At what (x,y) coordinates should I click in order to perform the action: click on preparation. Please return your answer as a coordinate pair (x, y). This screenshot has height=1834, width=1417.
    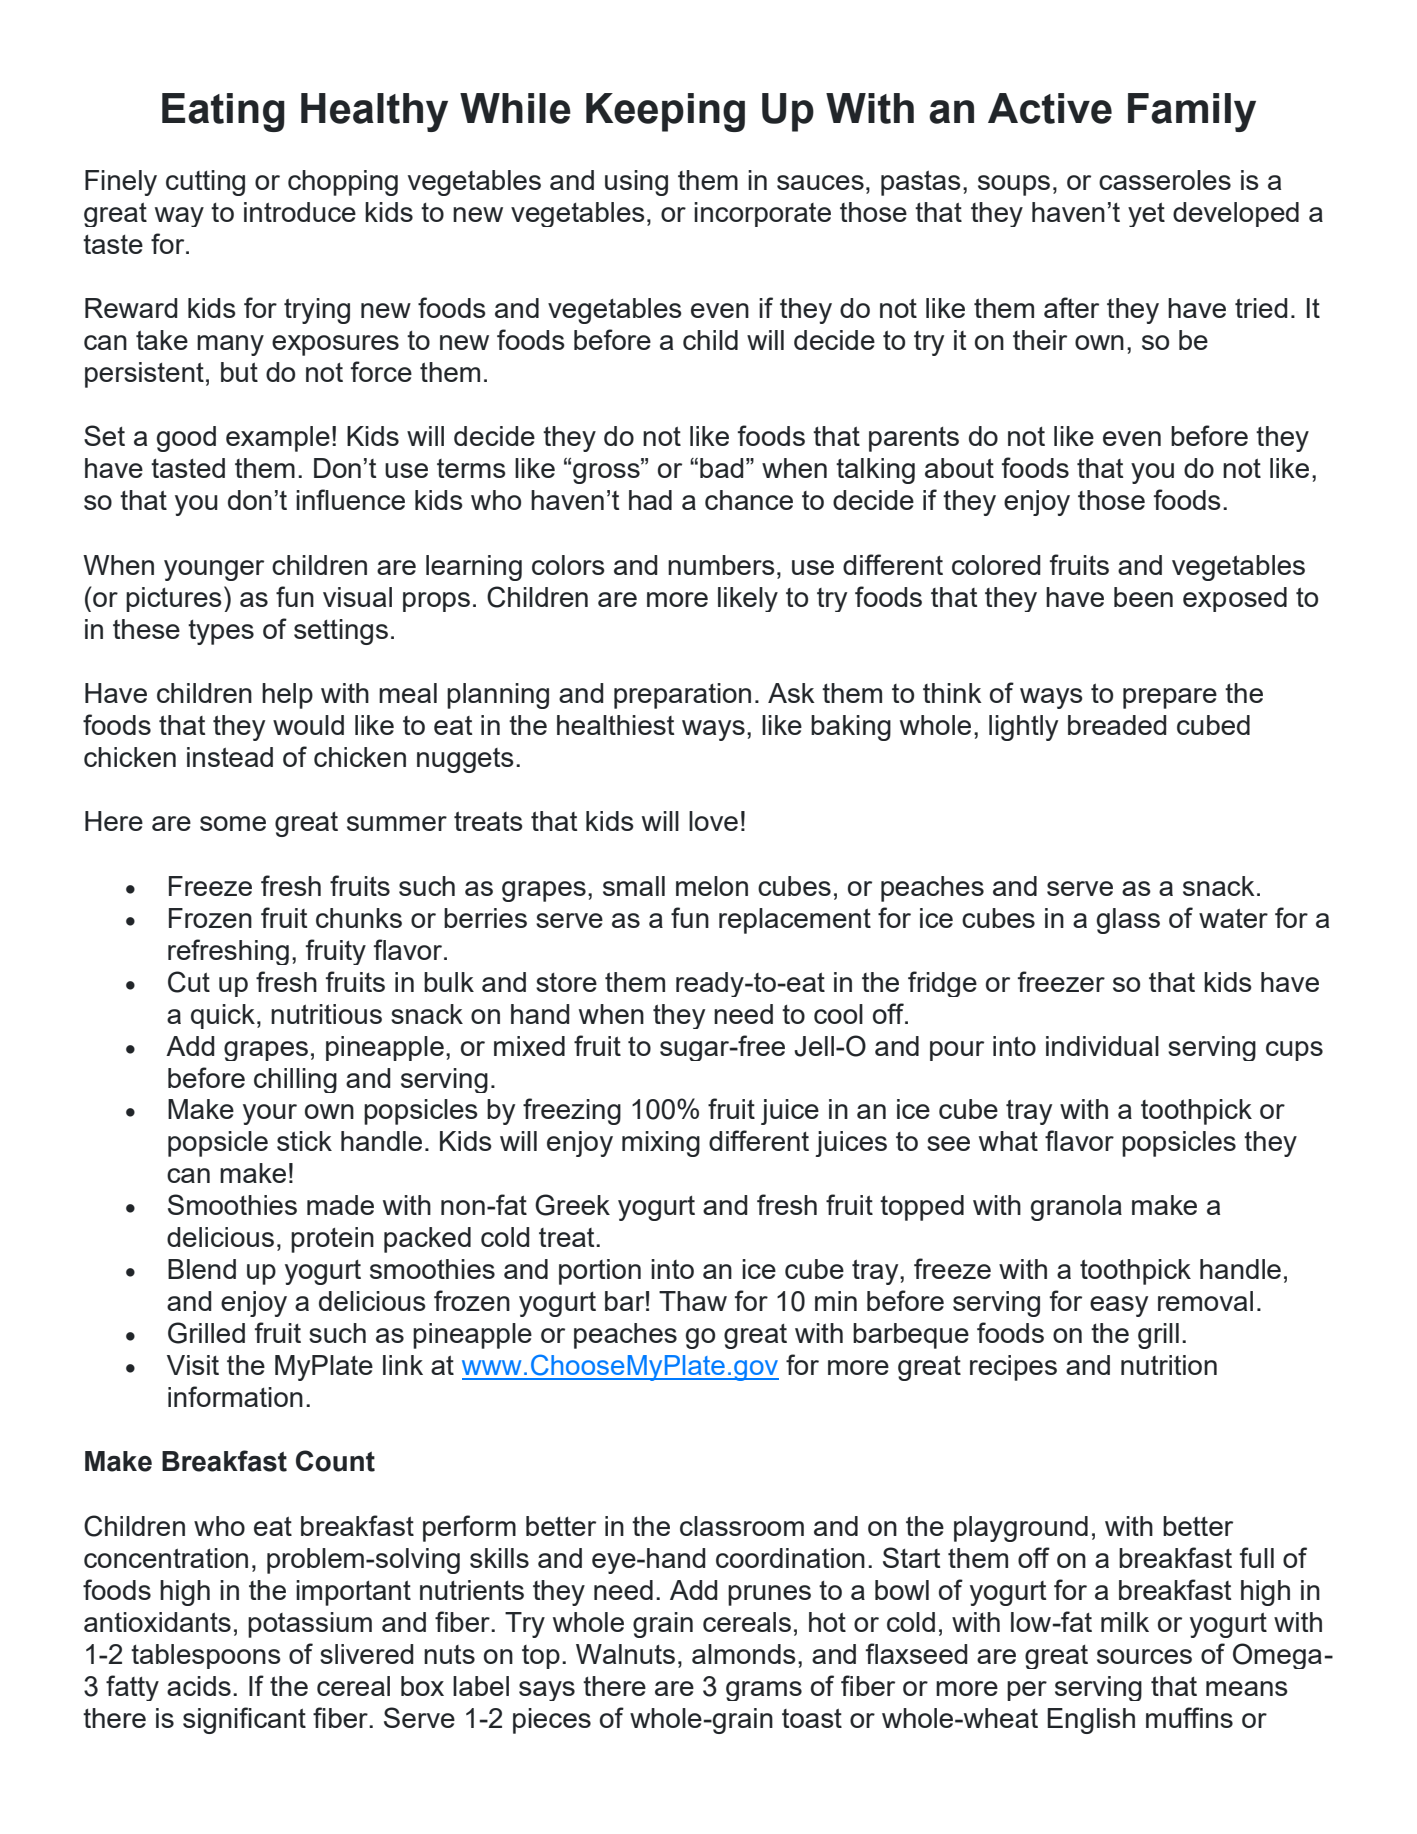
    Looking at the image, I should click on (682, 696).
